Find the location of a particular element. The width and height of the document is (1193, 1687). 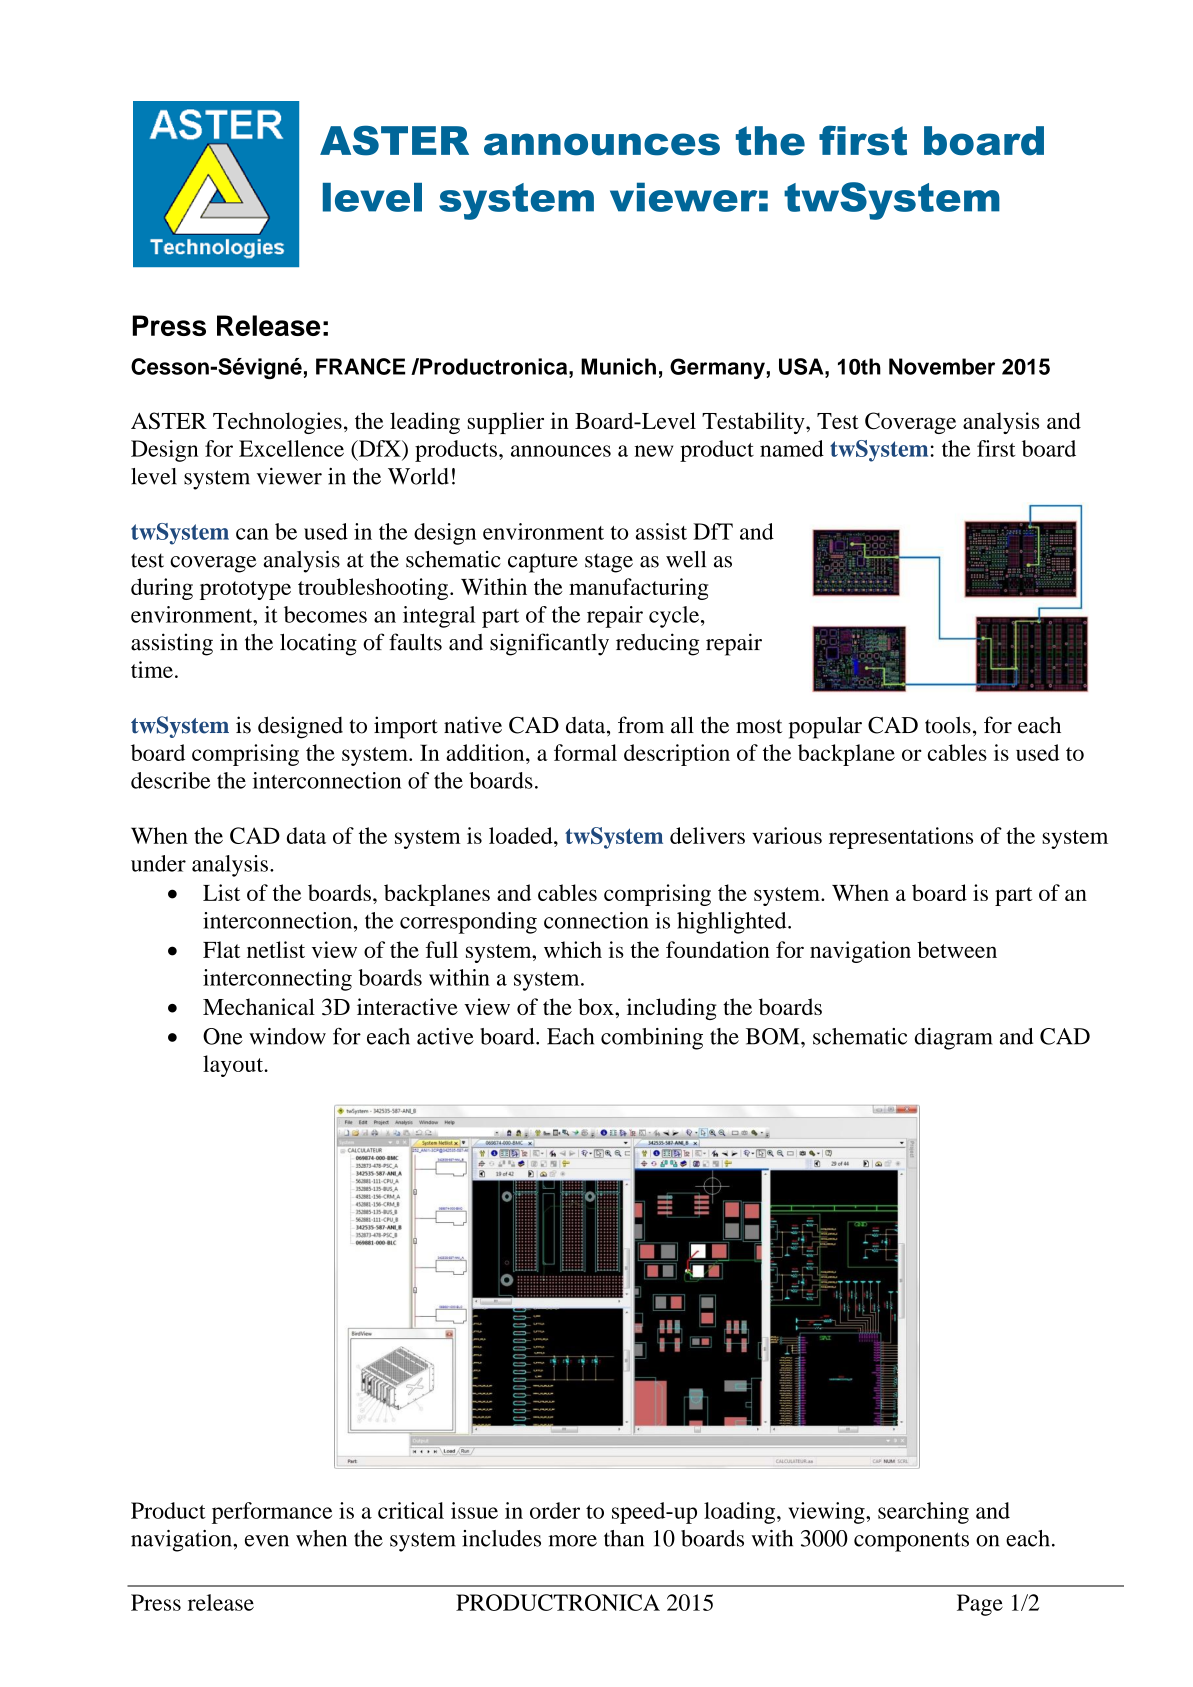

even is located at coordinates (267, 1541).
